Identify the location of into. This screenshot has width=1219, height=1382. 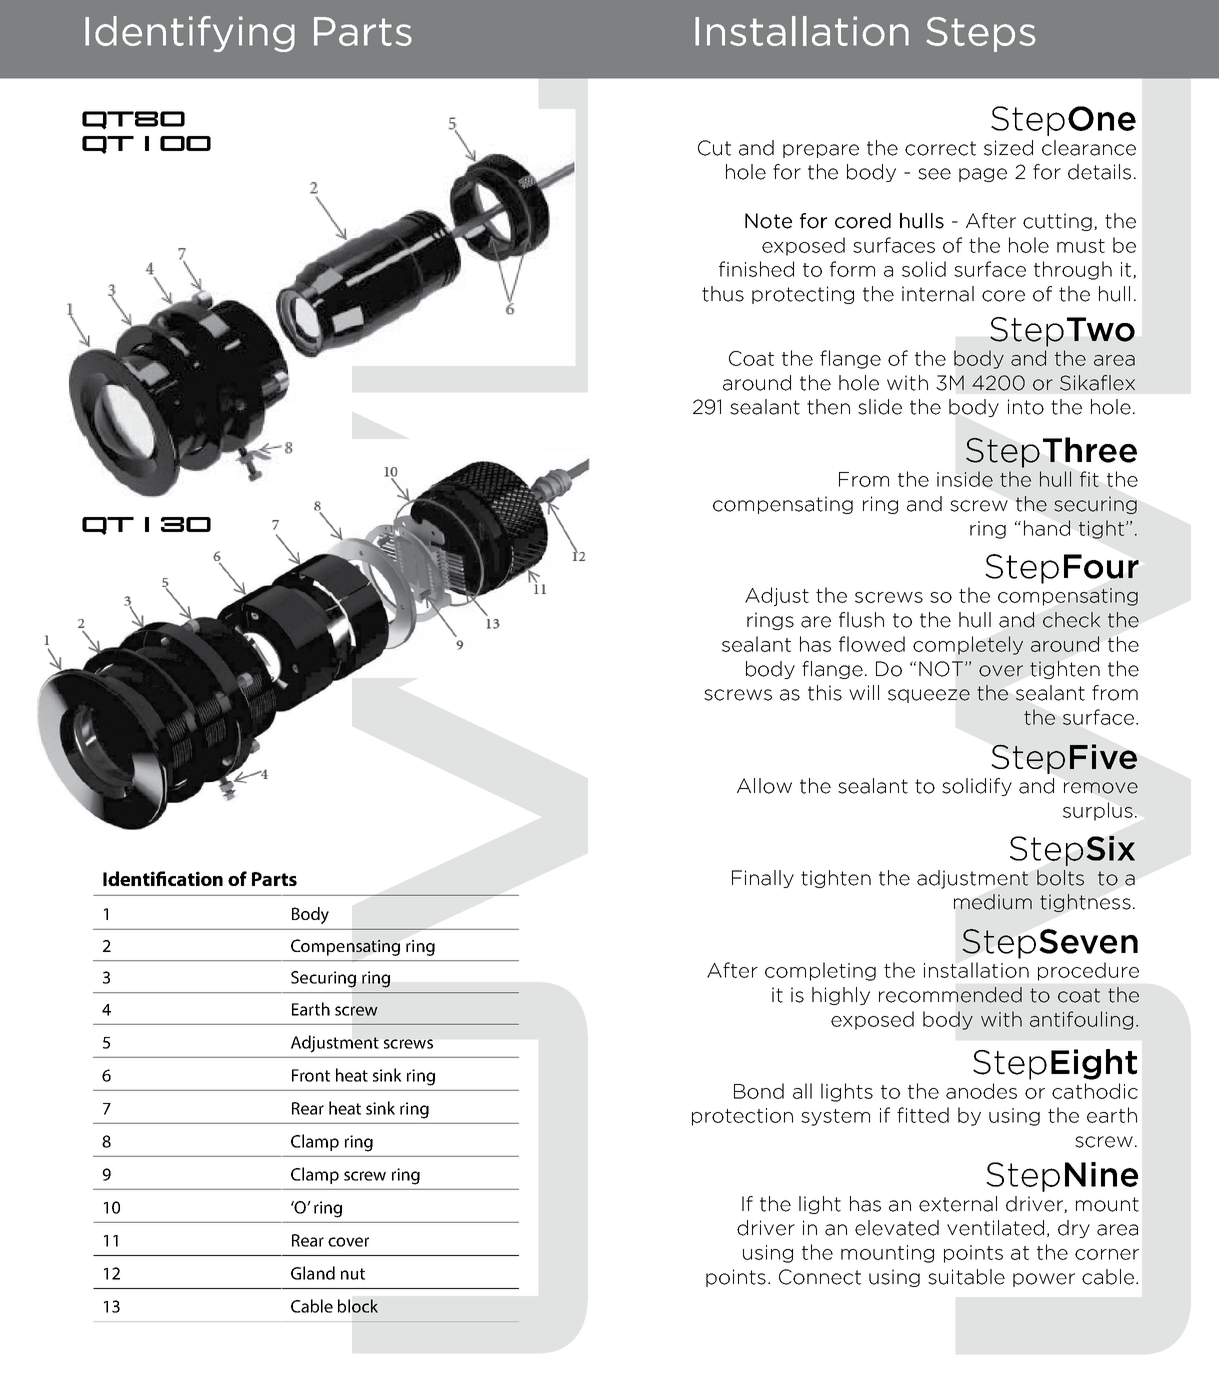
(1026, 407).
